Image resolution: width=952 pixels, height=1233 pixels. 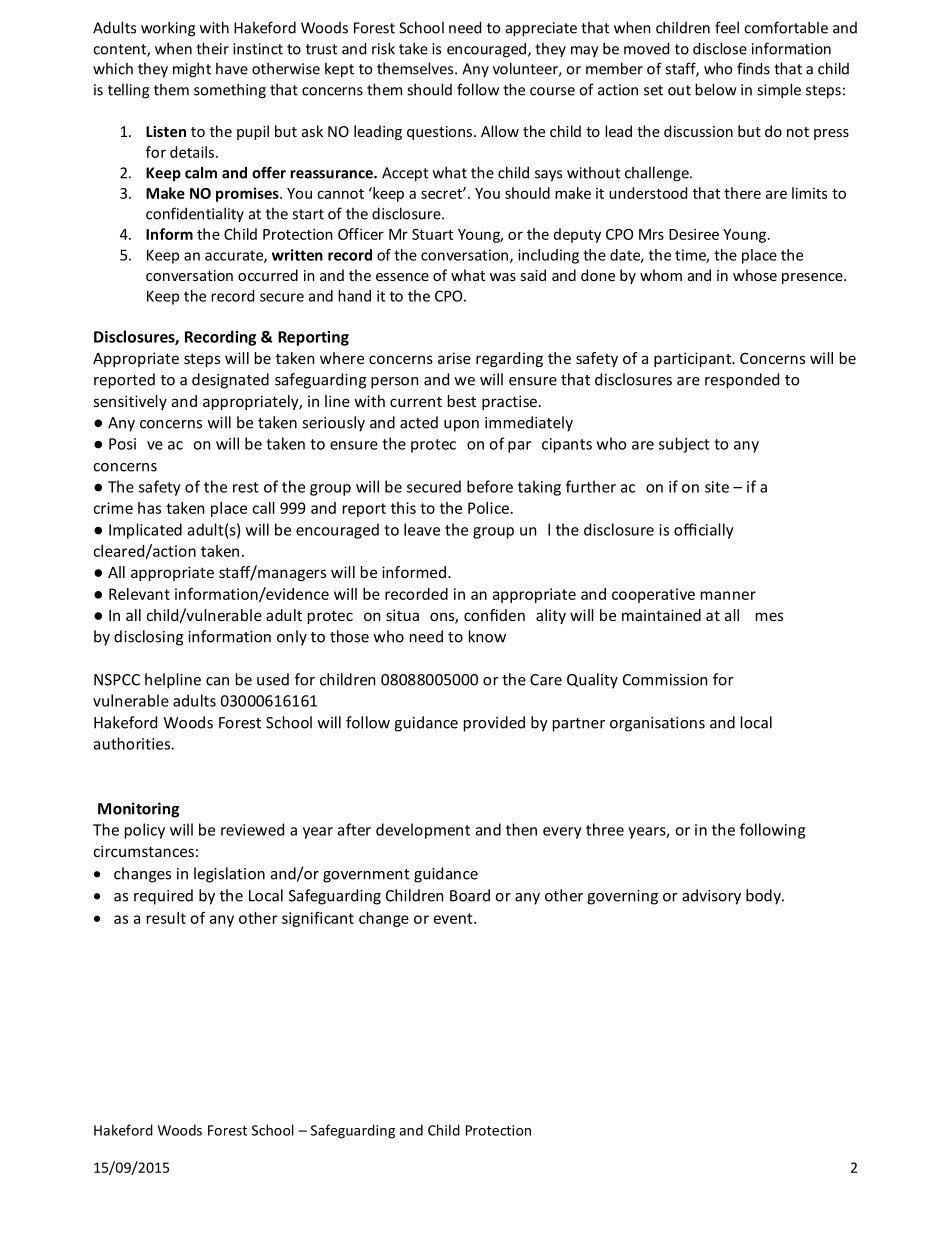 What do you see at coordinates (212, 48) in the screenshot?
I see `their` at bounding box center [212, 48].
